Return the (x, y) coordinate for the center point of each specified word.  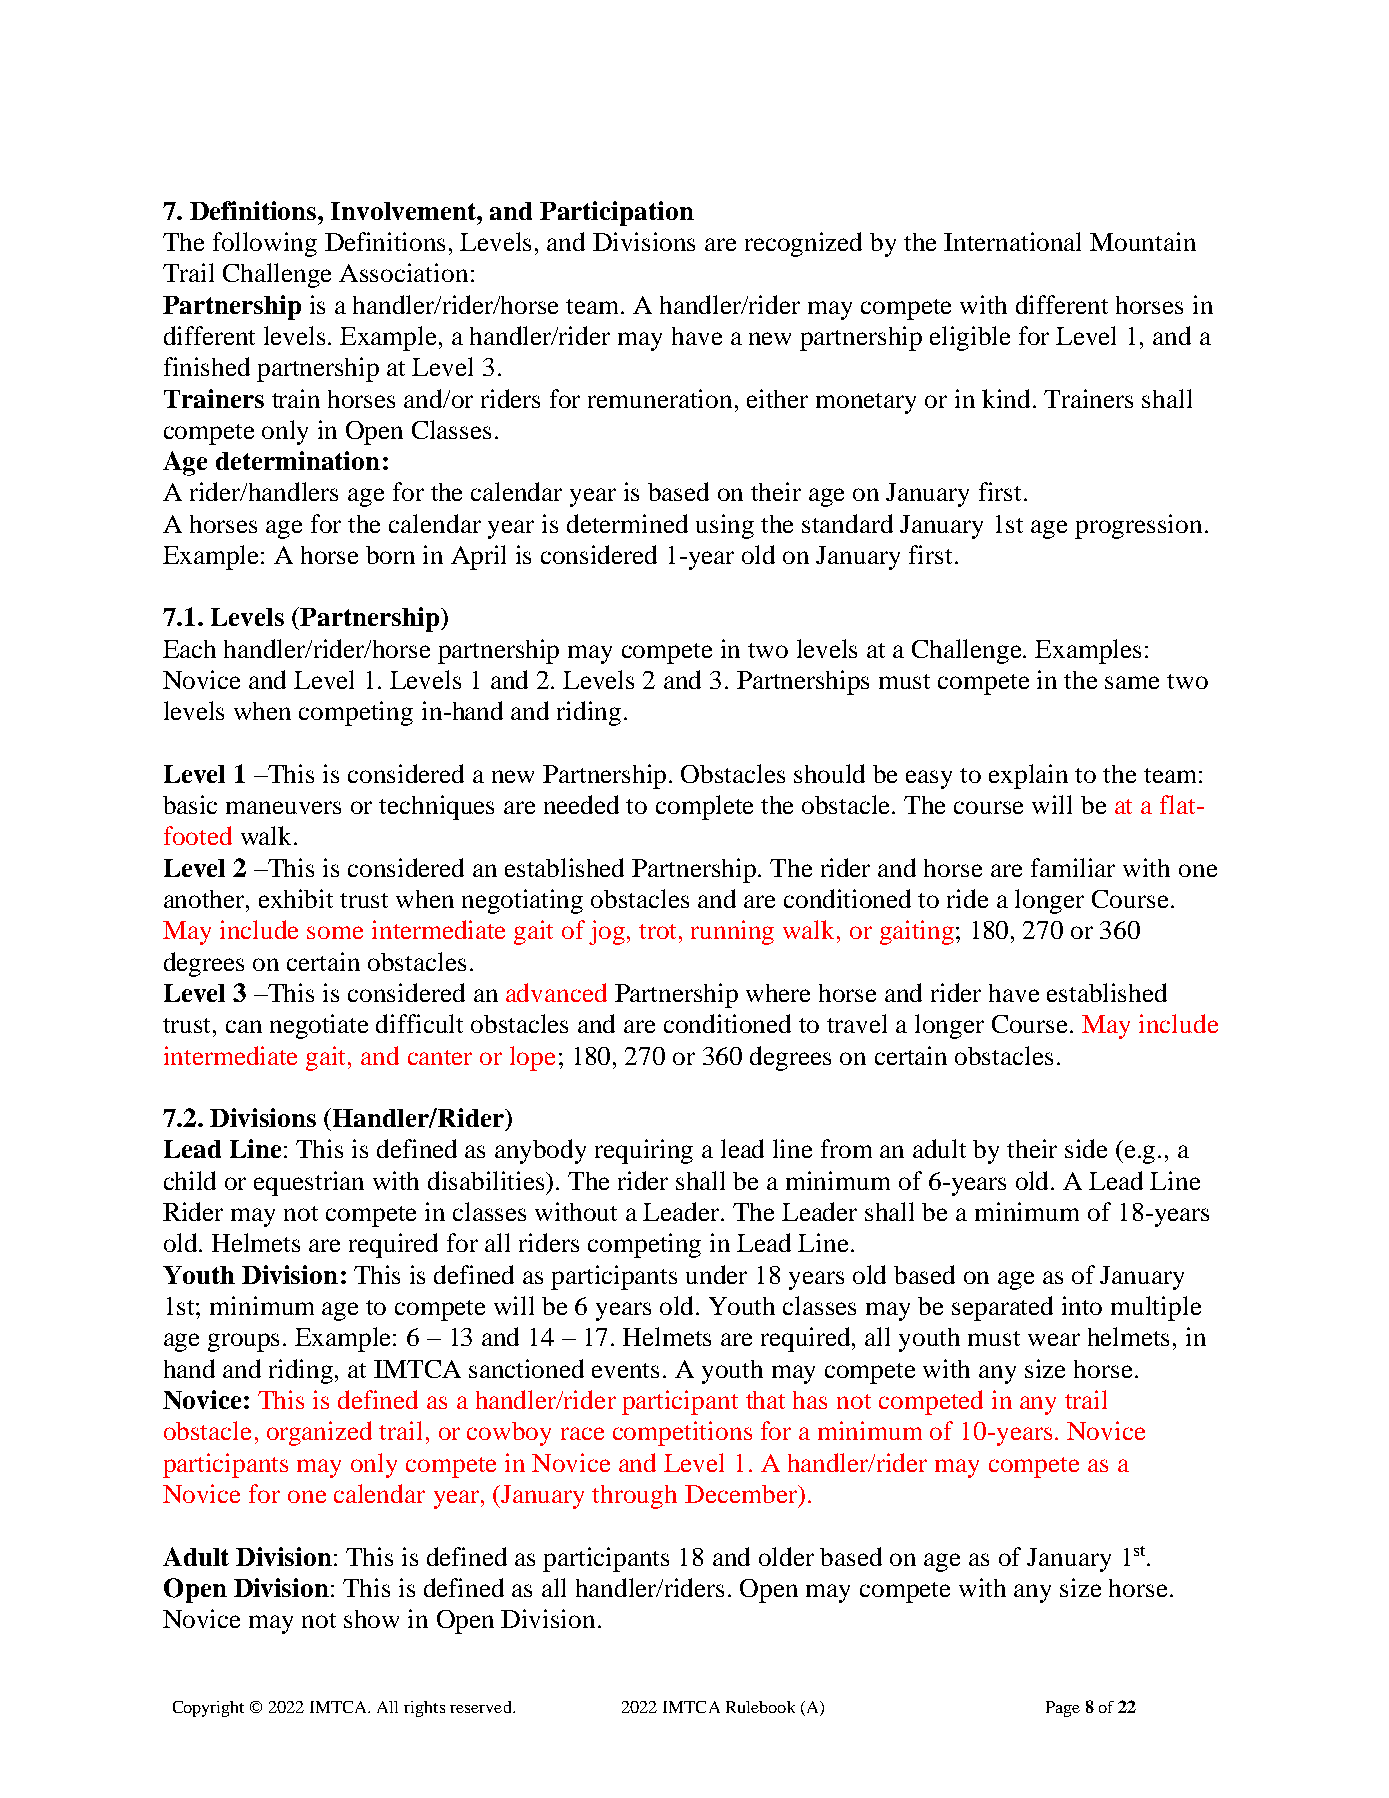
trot (659, 931)
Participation (617, 213)
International (1012, 241)
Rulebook (760, 1707)
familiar (1073, 867)
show (371, 1619)
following (265, 244)
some (335, 932)
